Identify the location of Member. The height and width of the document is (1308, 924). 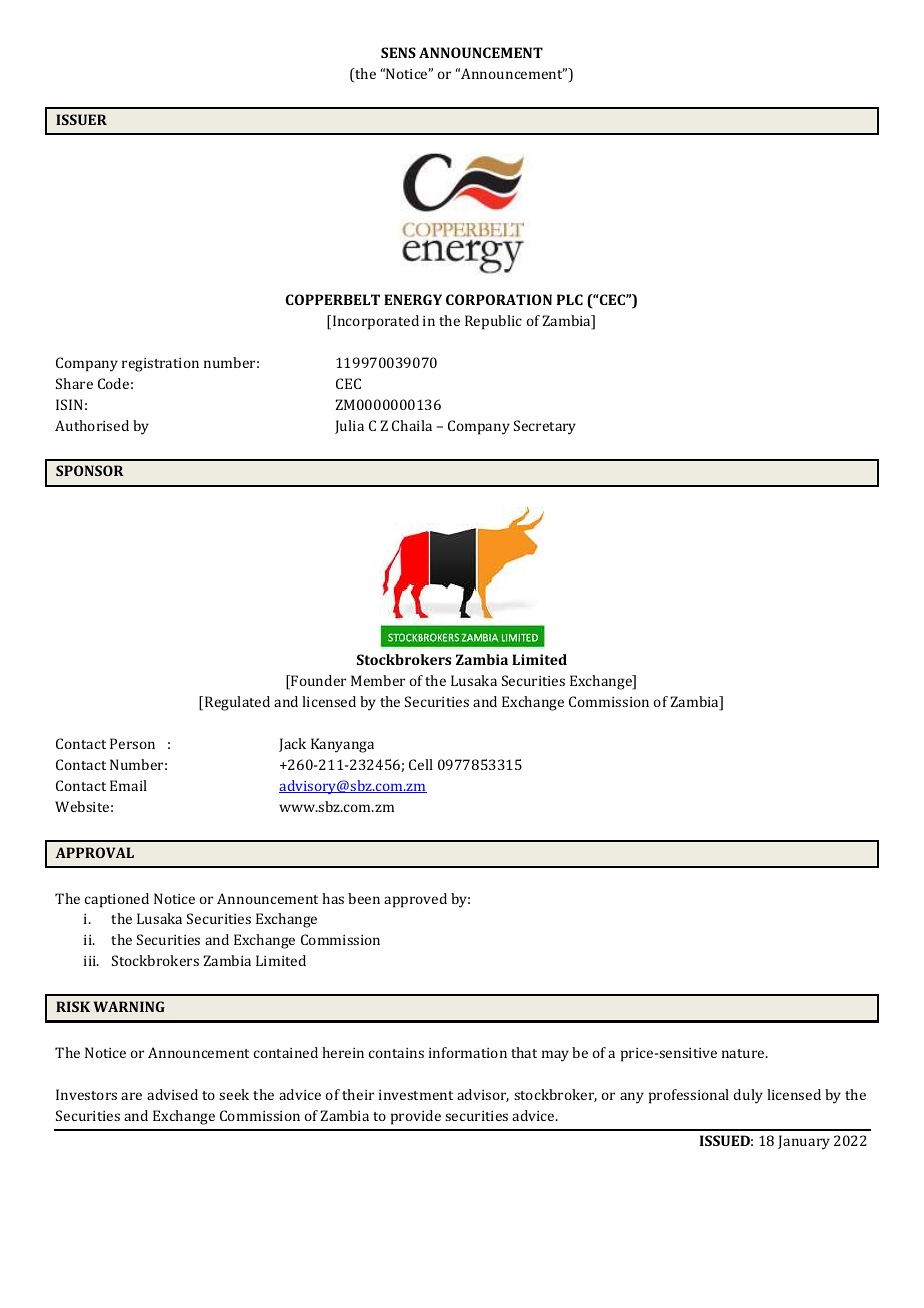
(378, 680).
